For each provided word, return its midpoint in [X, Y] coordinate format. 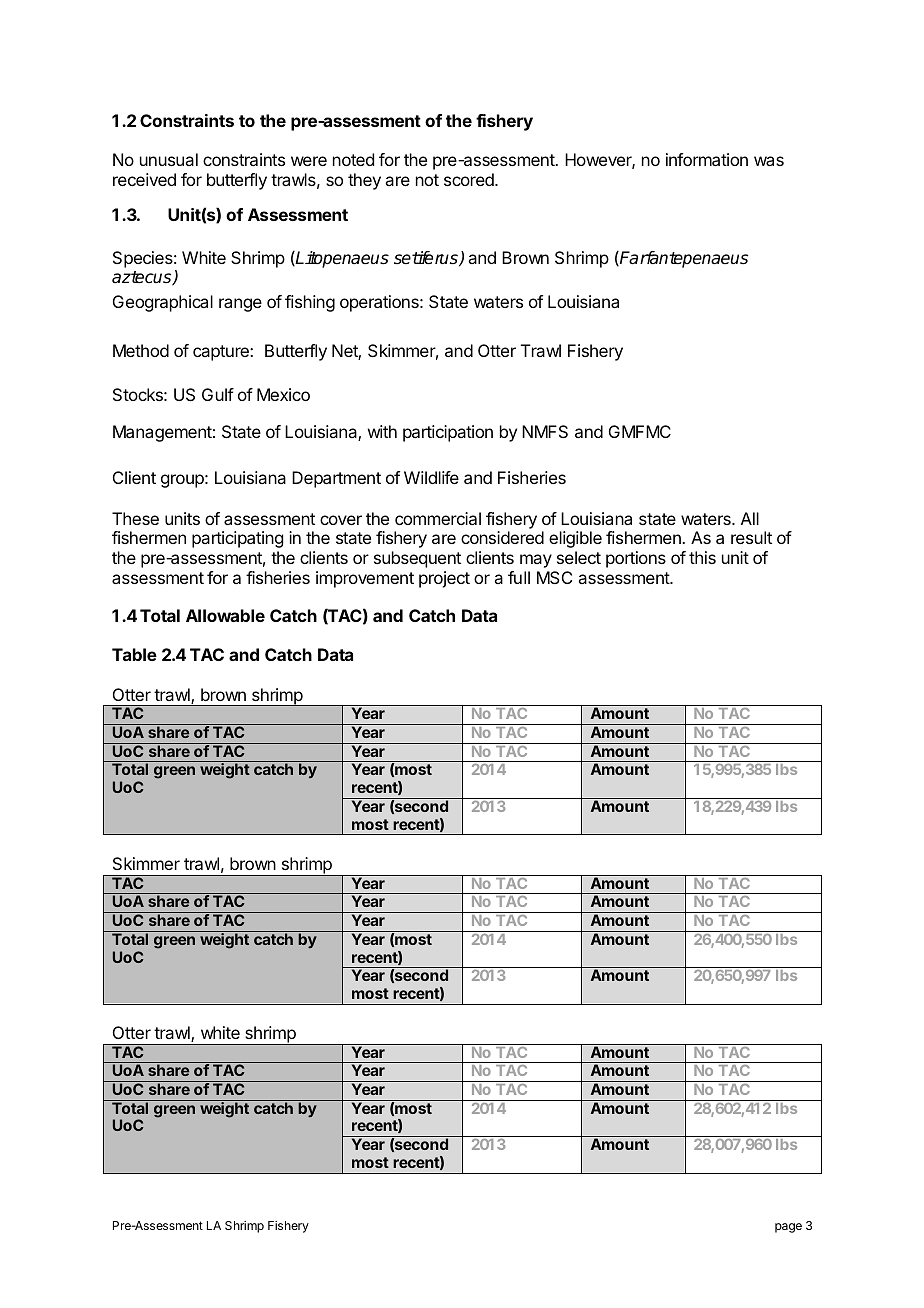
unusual [169, 159]
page [788, 1228]
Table [134, 654]
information [707, 159]
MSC [554, 577]
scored [470, 179]
